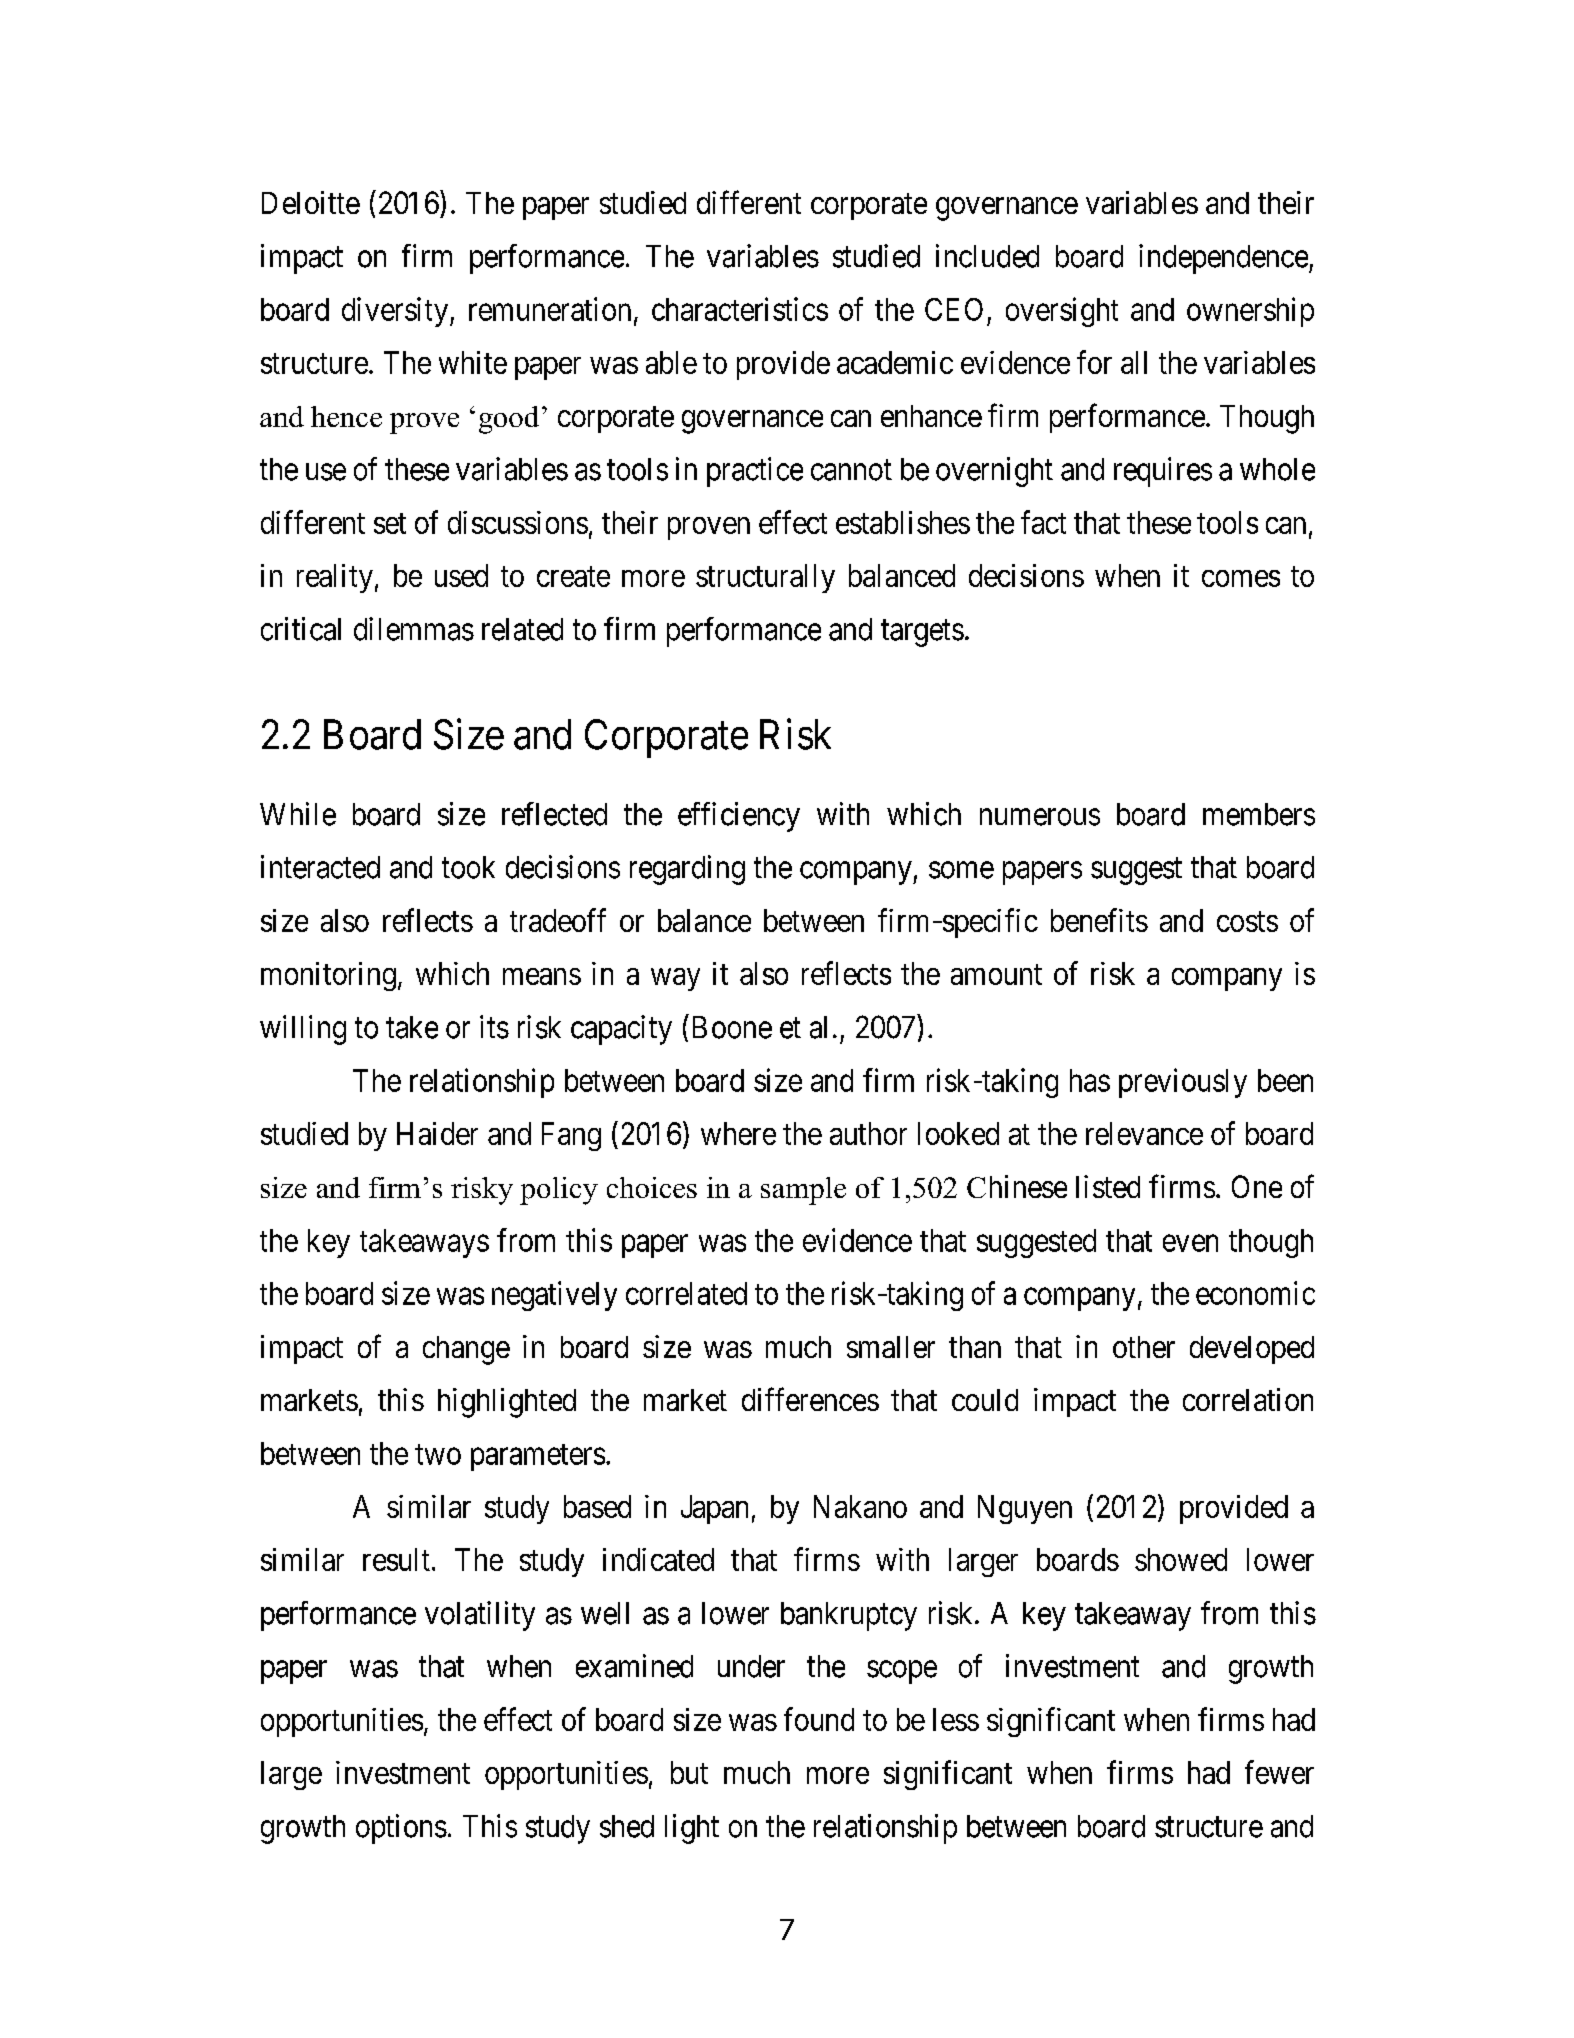  Describe the element at coordinates (328, 976) in the document. I see `monitoring` at that location.
